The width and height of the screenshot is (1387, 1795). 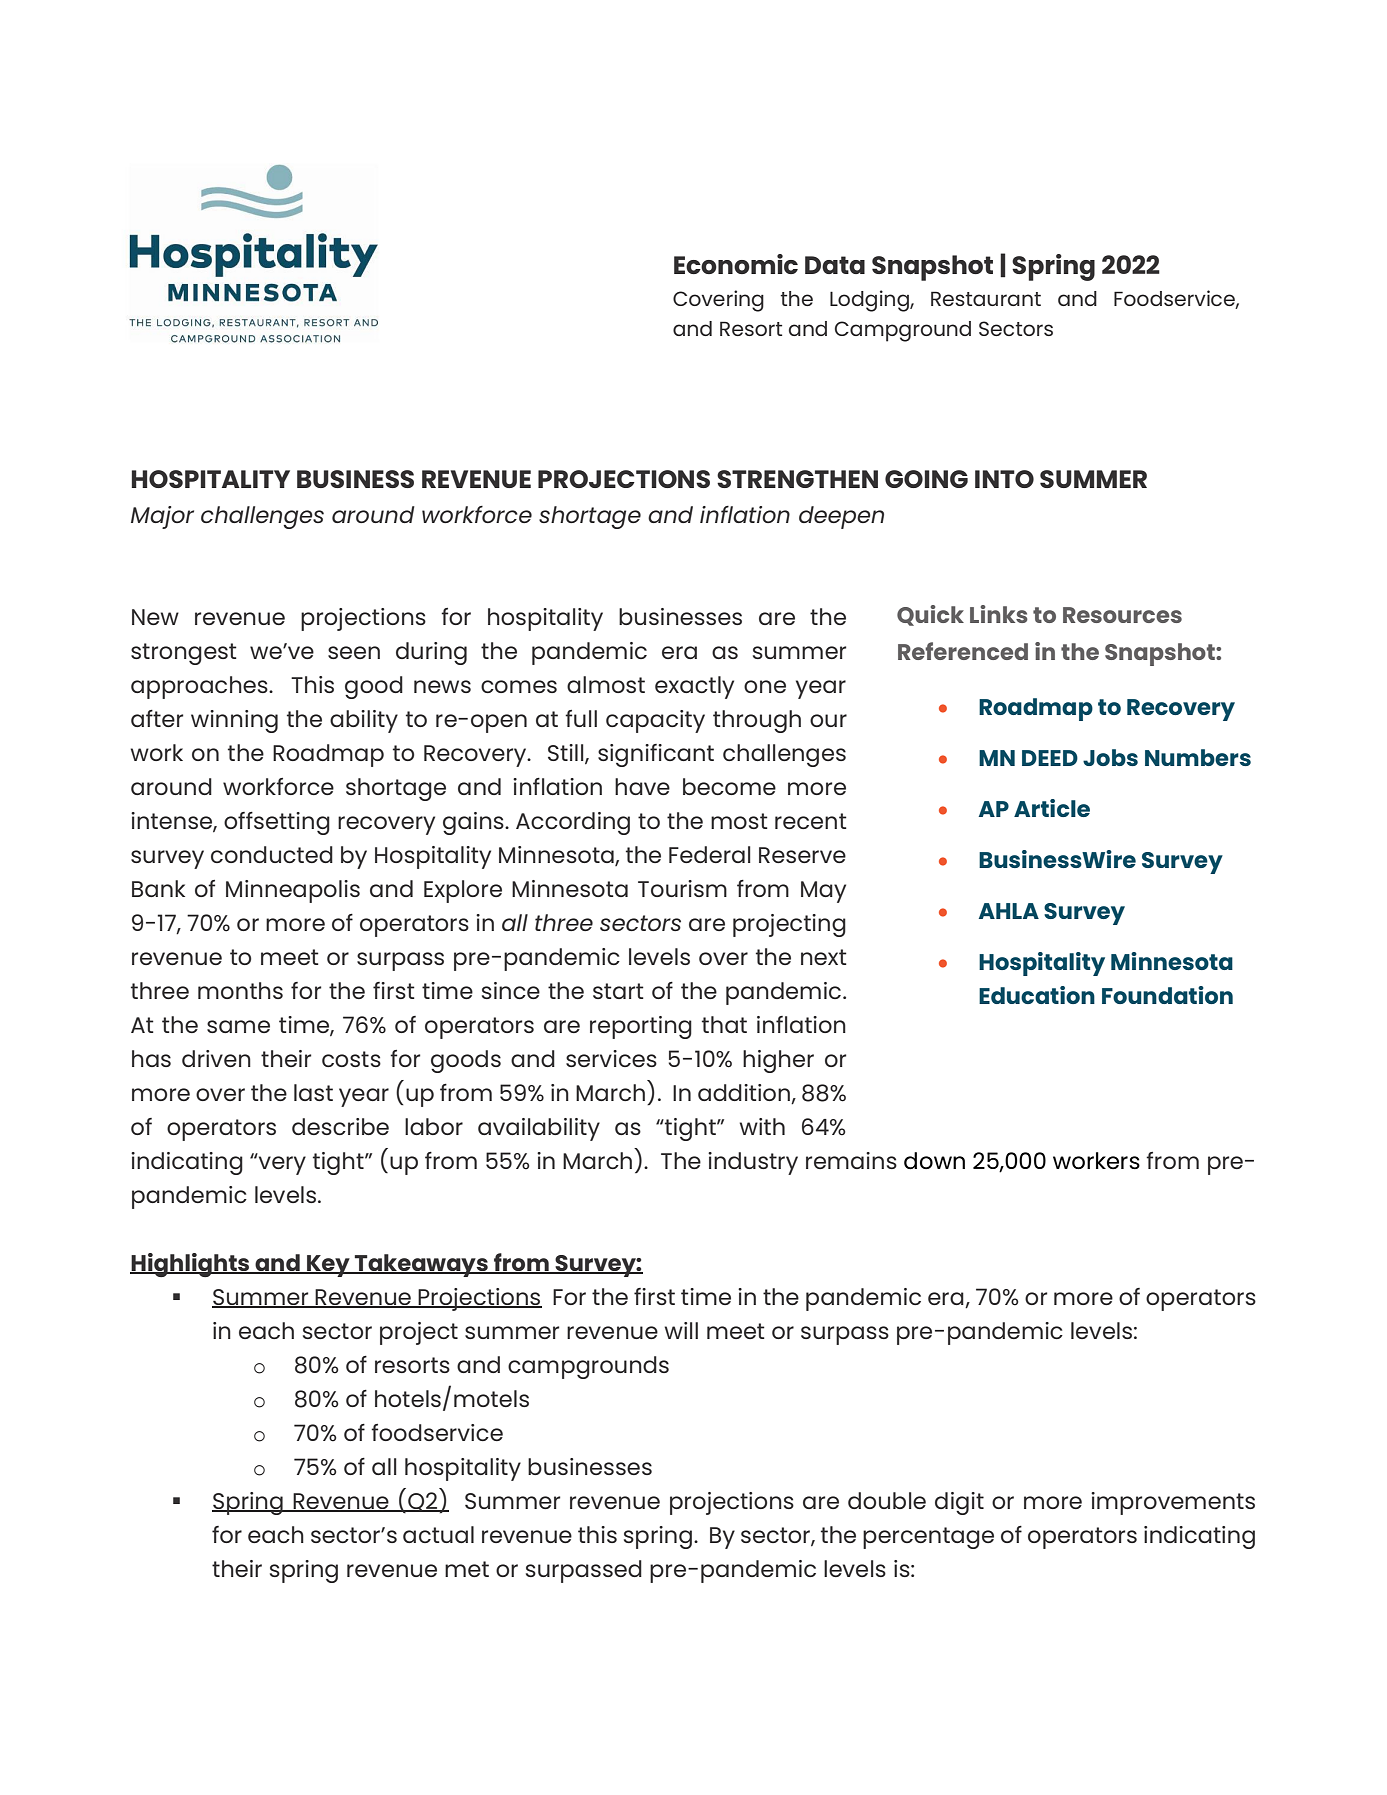 What do you see at coordinates (694, 687) in the screenshot?
I see `exactly` at bounding box center [694, 687].
